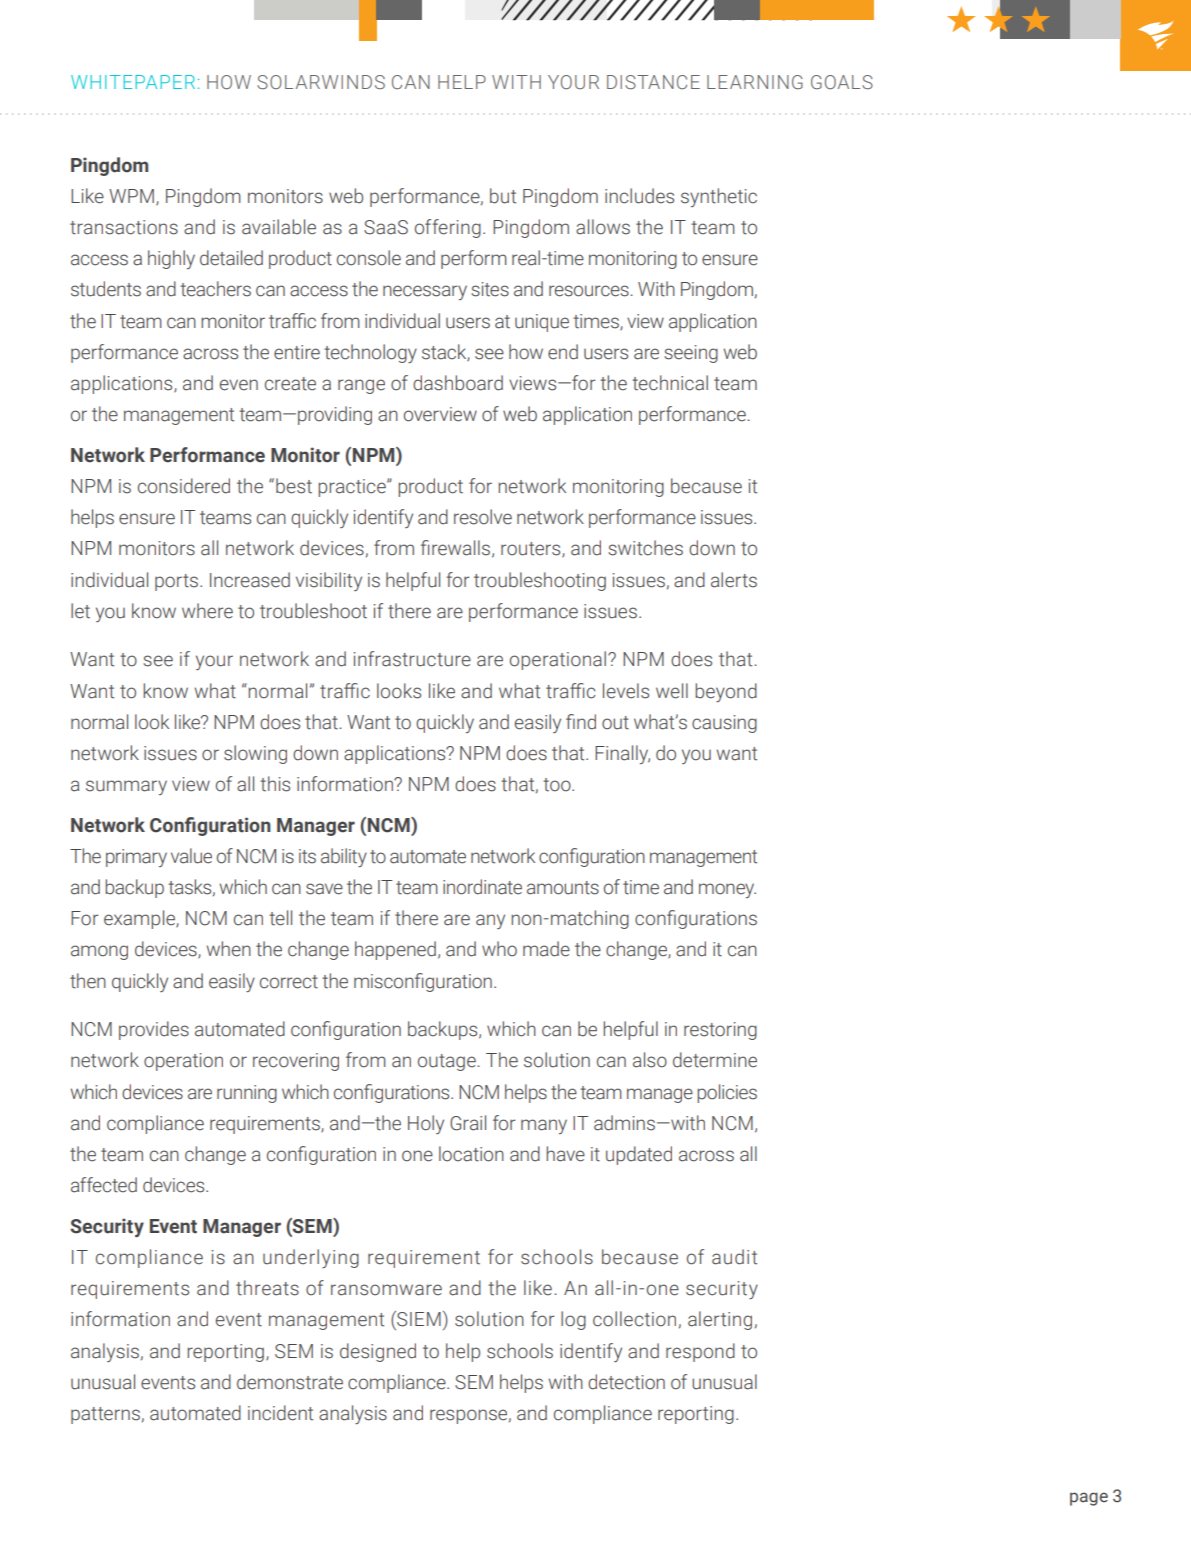  I want to click on alerts, so click(734, 580).
